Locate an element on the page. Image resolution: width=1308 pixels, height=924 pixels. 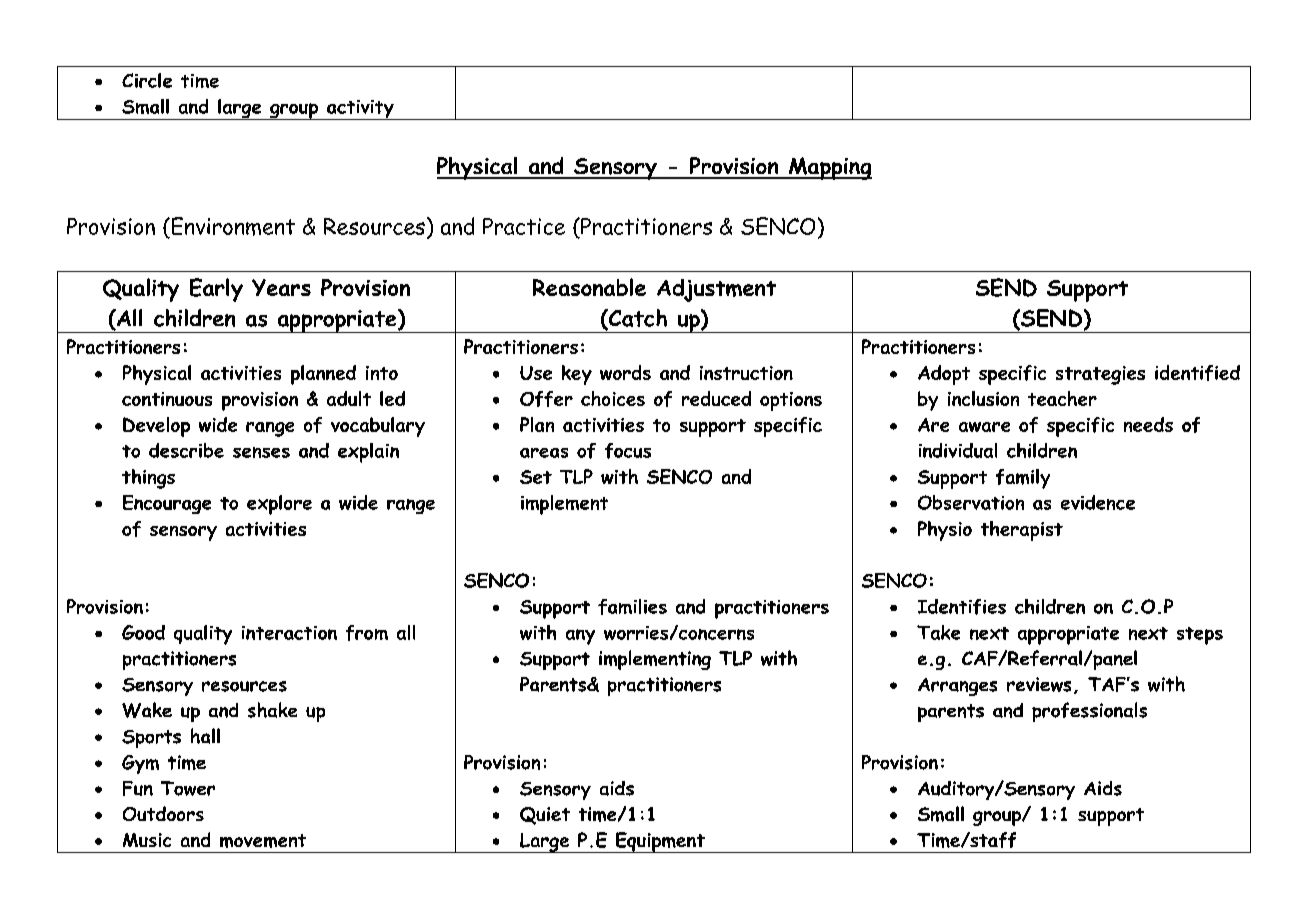
Mapping is located at coordinates (829, 168).
